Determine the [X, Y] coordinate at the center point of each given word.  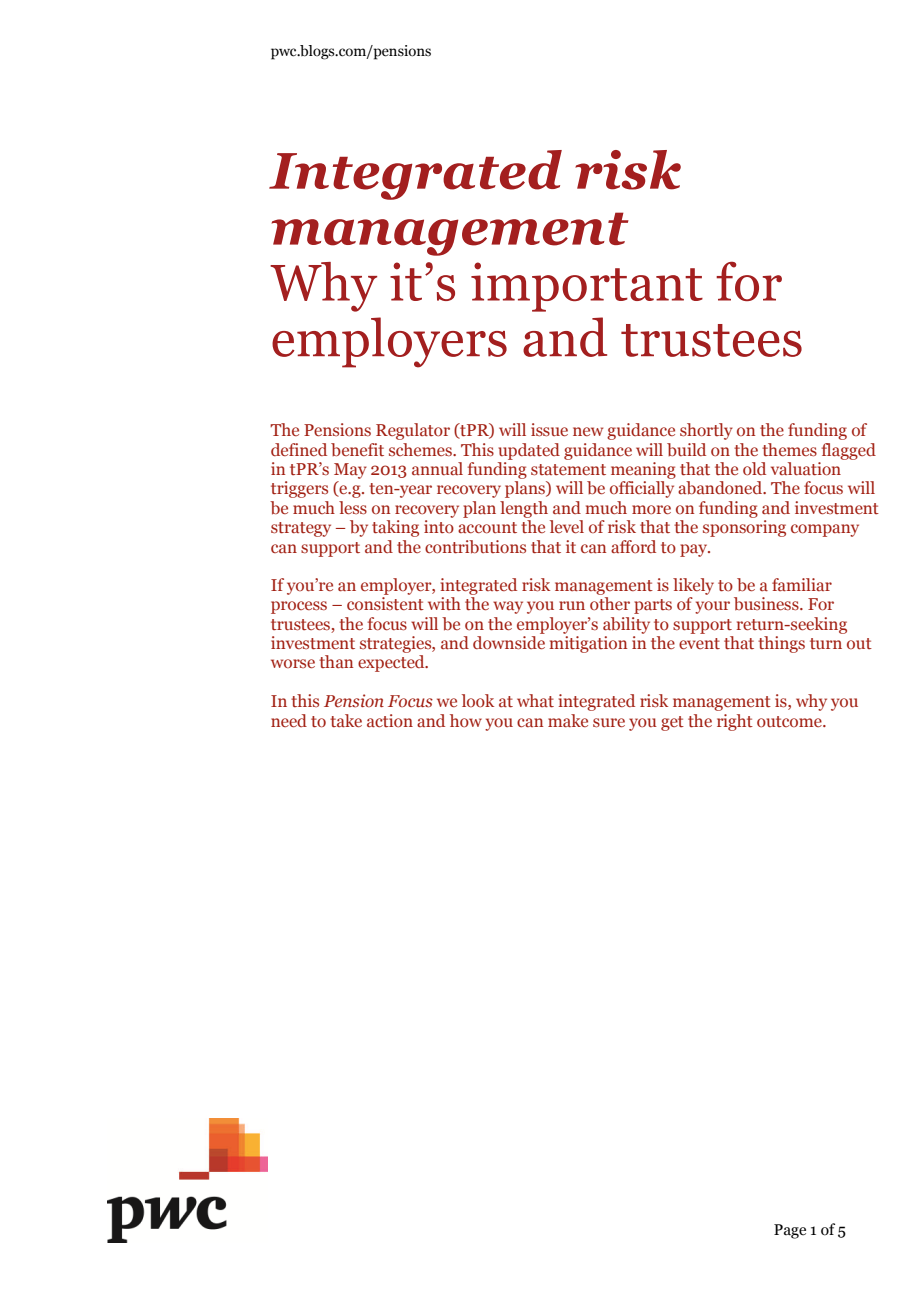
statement [568, 470]
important [587, 287]
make [568, 721]
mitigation [588, 644]
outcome [790, 721]
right [735, 722]
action [390, 720]
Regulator [413, 431]
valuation [806, 469]
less [353, 508]
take [346, 720]
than [336, 661]
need [289, 720]
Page [790, 1231]
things [781, 644]
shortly [706, 431]
